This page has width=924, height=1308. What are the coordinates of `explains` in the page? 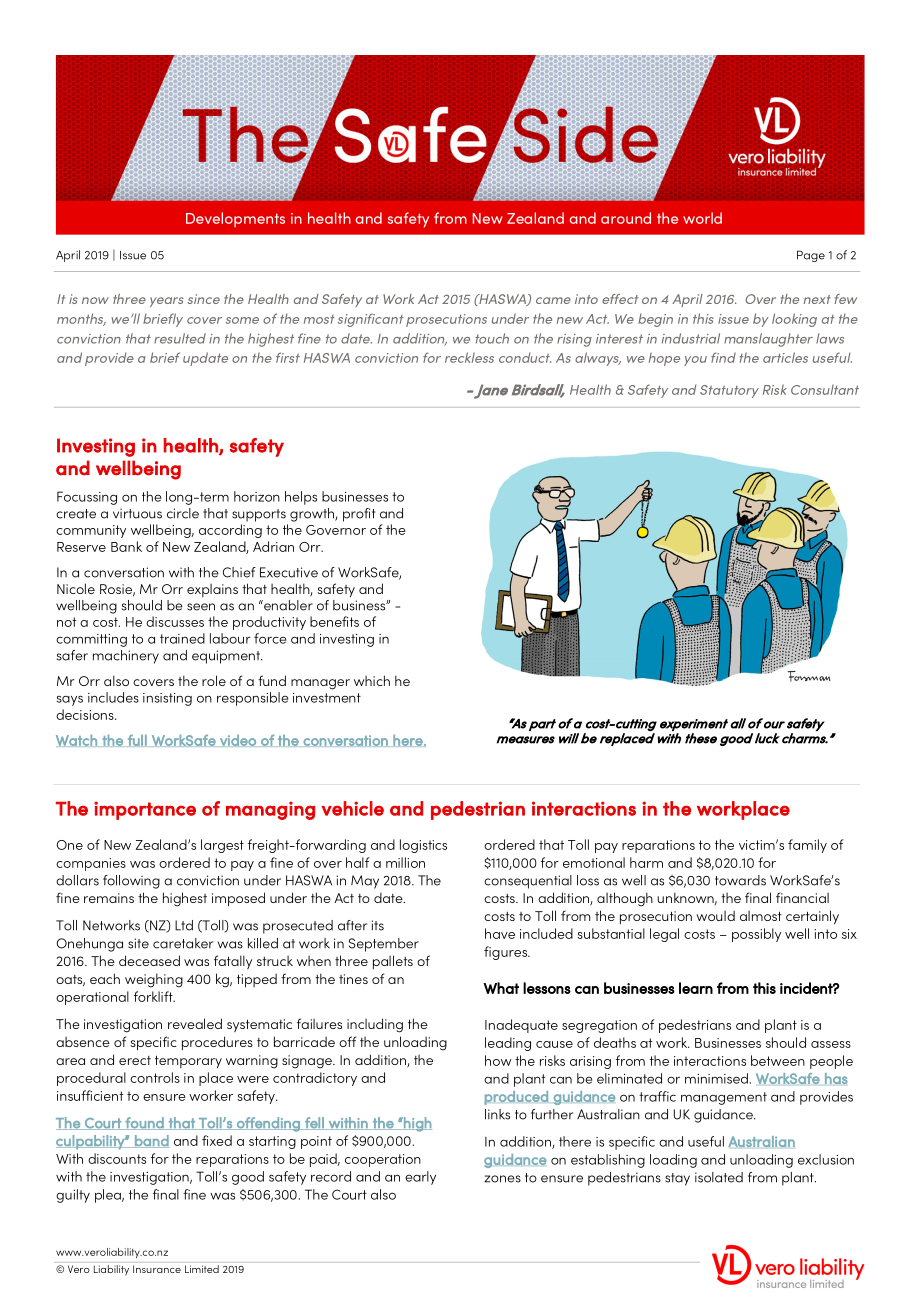 It's located at (212, 590).
